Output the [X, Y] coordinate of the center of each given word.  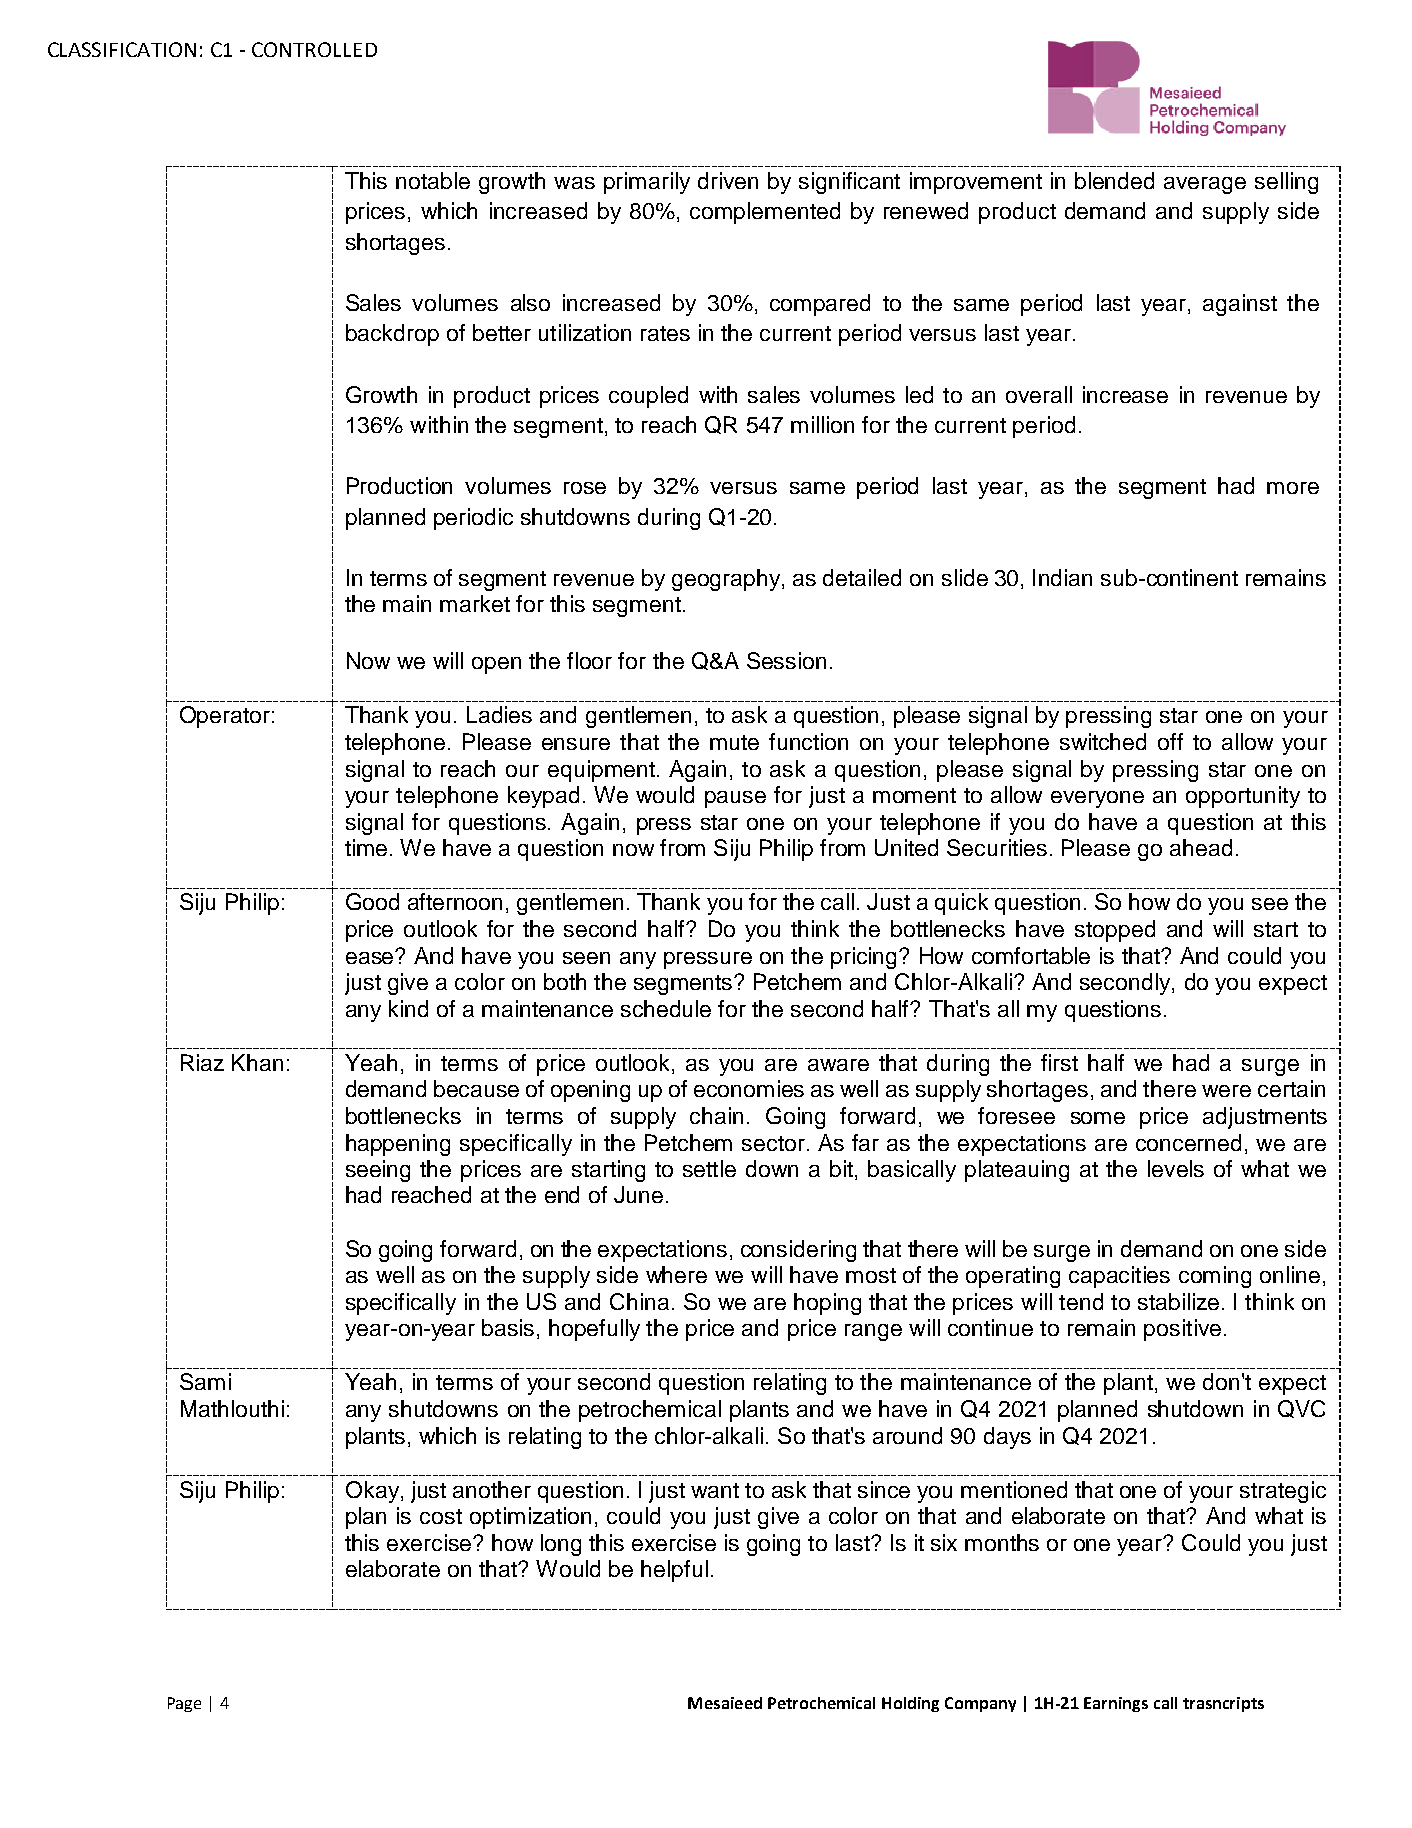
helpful [674, 1571]
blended [1114, 180]
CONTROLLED [314, 49]
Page [184, 1704]
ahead [1201, 847]
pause [735, 799]
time [368, 847]
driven [728, 180]
